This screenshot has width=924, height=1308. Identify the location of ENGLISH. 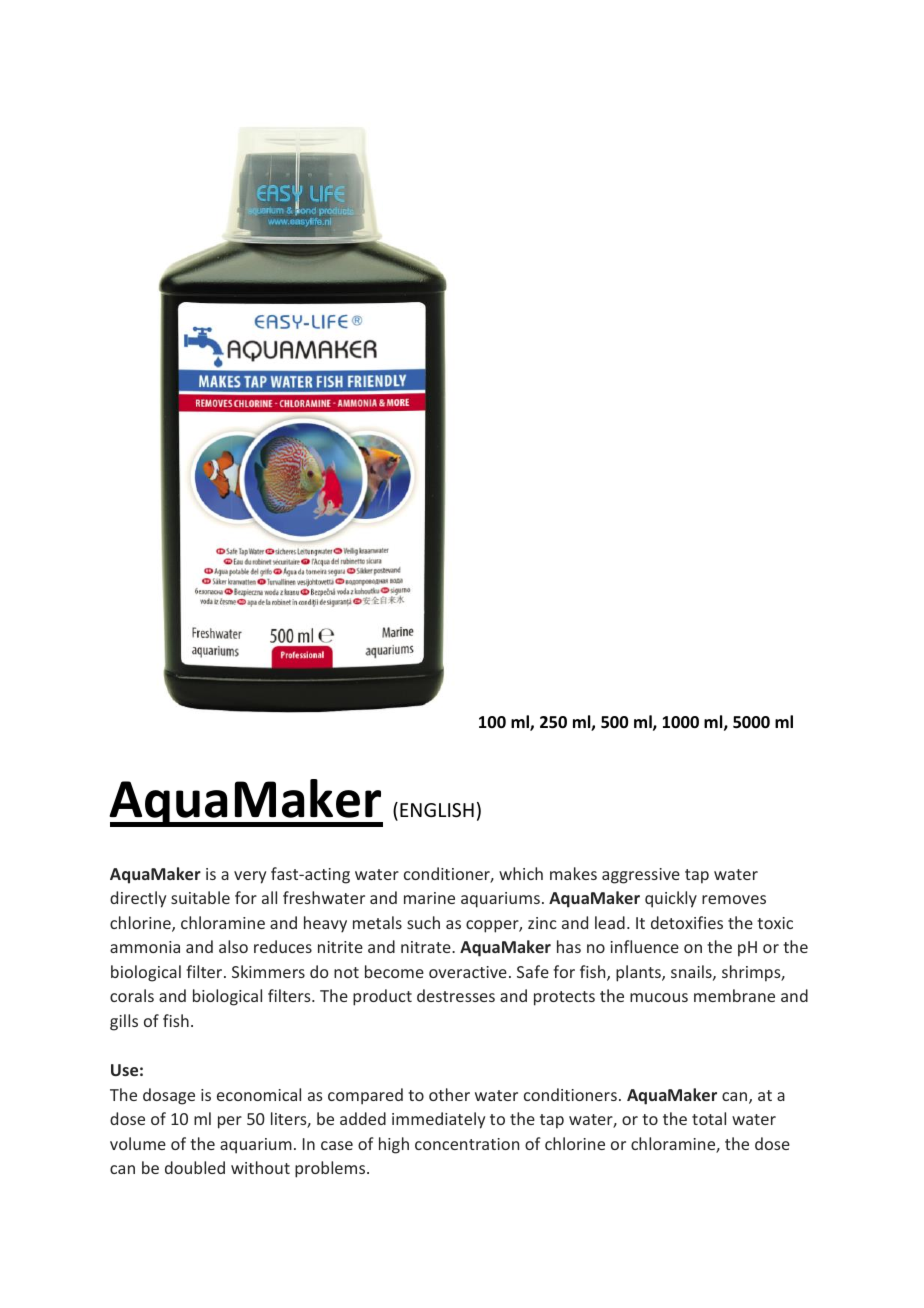
(437, 810).
